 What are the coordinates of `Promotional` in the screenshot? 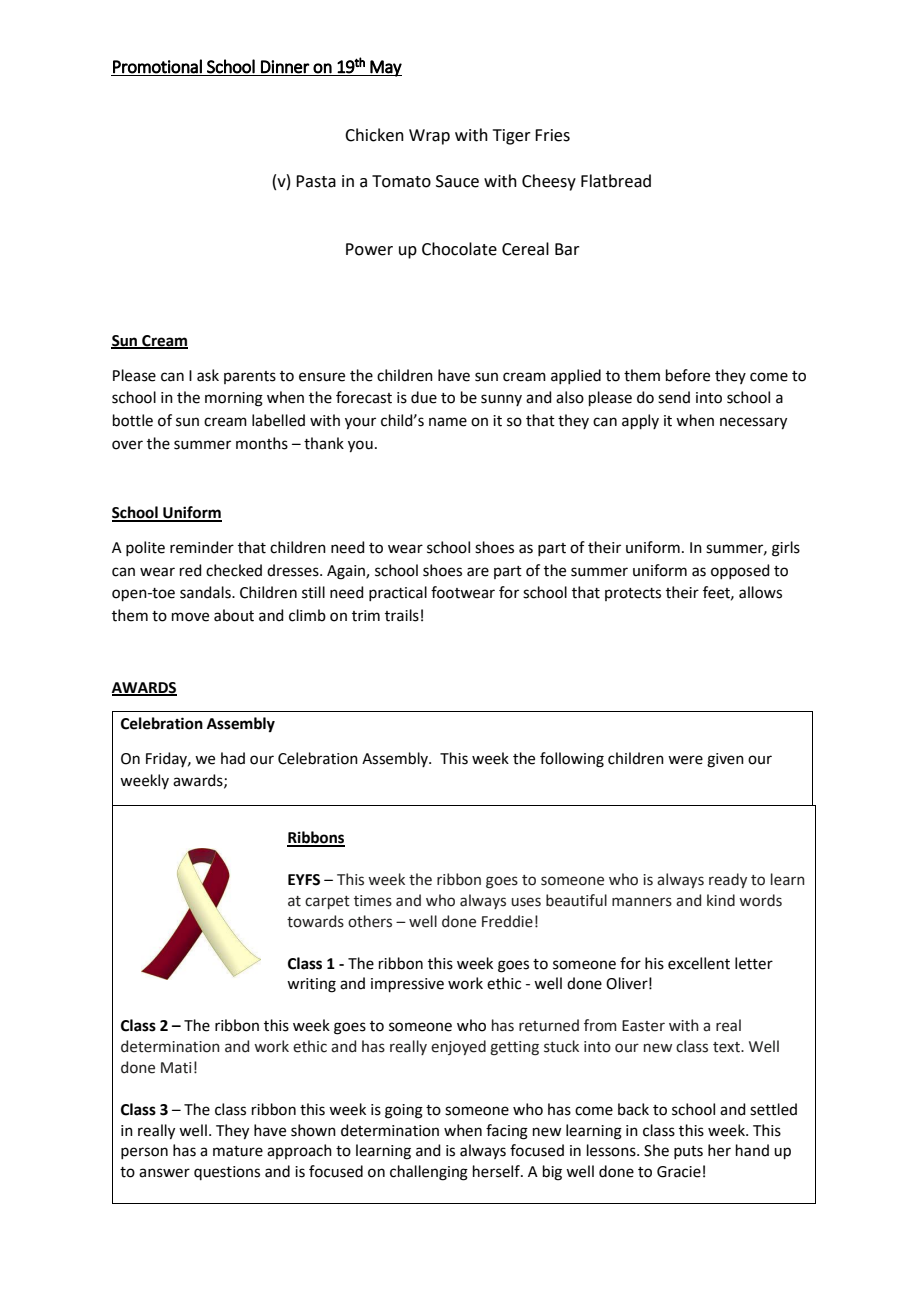 It's located at (157, 66).
